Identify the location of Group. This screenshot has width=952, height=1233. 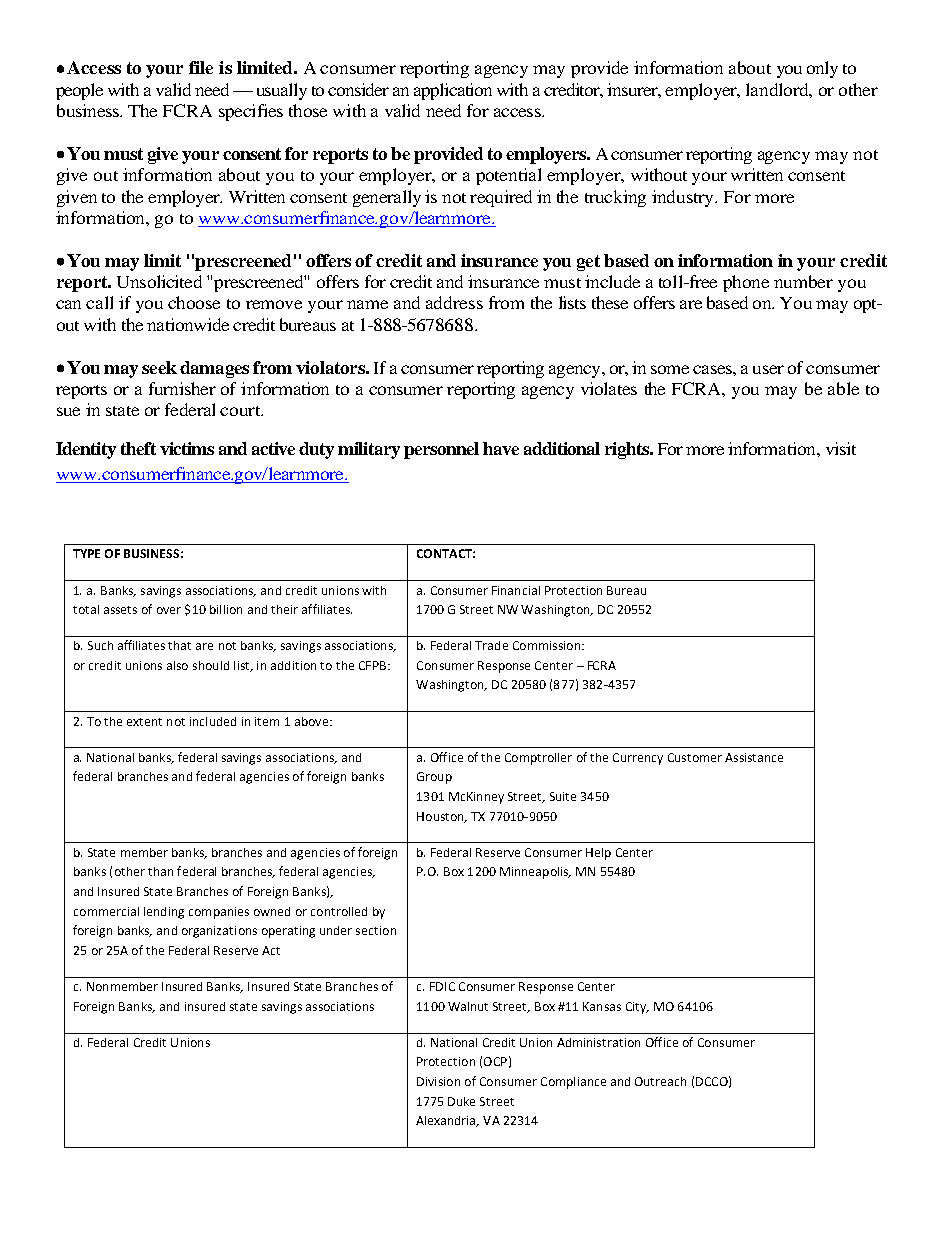
(434, 778).
